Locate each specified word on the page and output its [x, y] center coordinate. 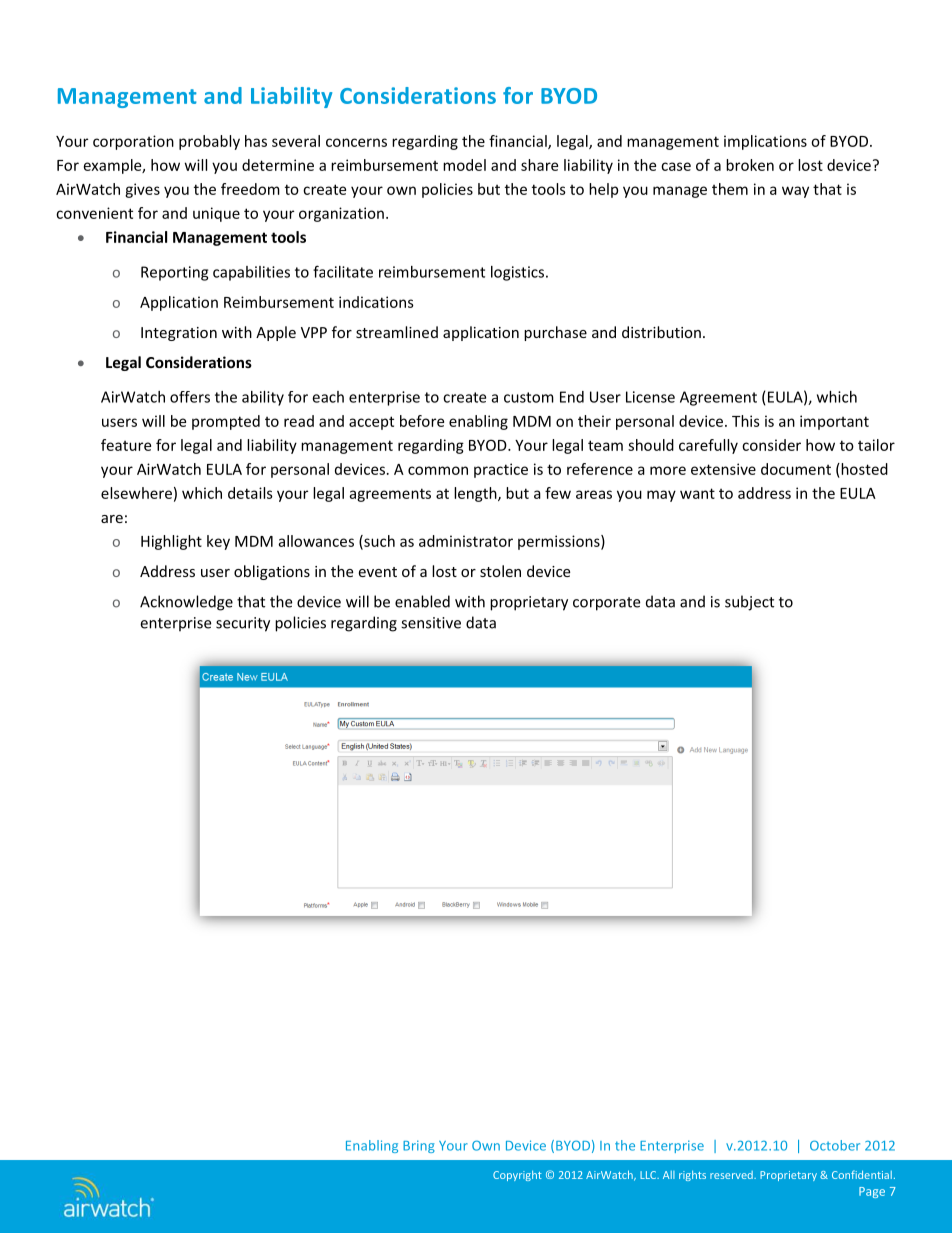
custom [529, 397]
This [746, 421]
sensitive [431, 623]
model [464, 165]
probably [209, 142]
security [243, 624]
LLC [649, 1175]
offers [190, 397]
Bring [419, 1146]
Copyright [517, 1175]
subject [749, 603]
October [835, 1145]
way [795, 192]
